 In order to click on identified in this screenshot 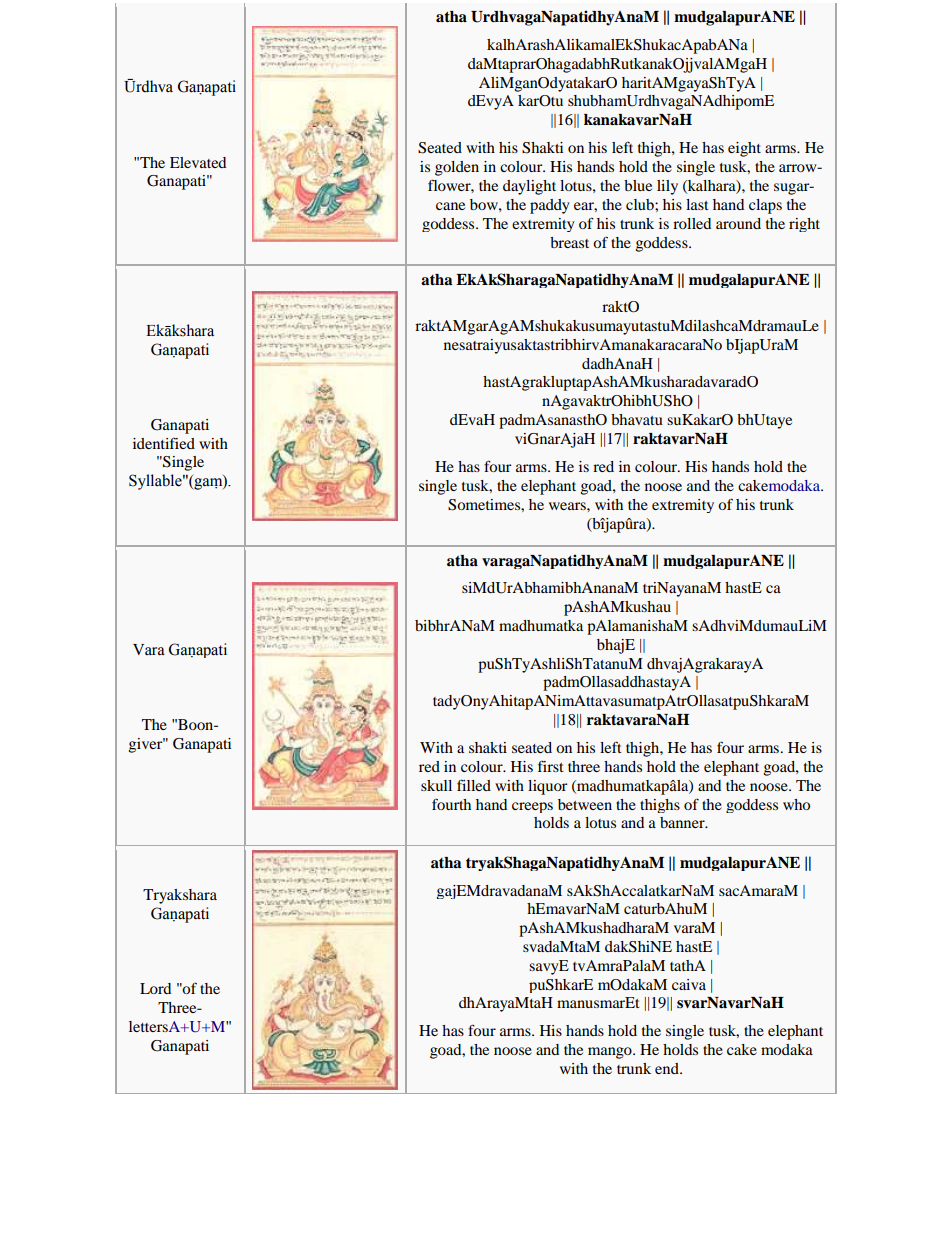, I will do `click(164, 443)`.
